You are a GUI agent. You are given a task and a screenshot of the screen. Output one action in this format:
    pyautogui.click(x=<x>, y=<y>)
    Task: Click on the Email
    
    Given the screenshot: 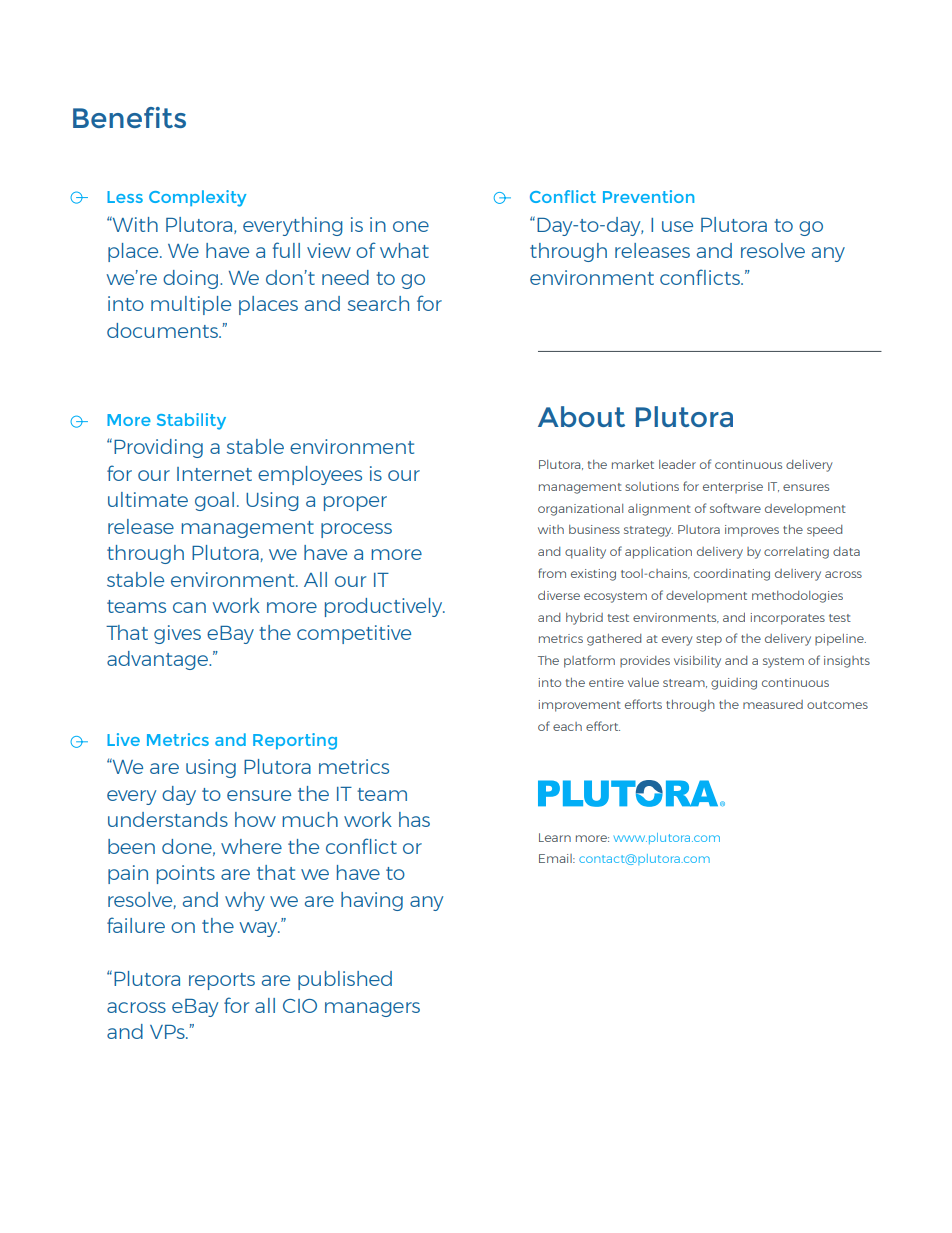 What is the action you would take?
    pyautogui.click(x=556, y=858)
